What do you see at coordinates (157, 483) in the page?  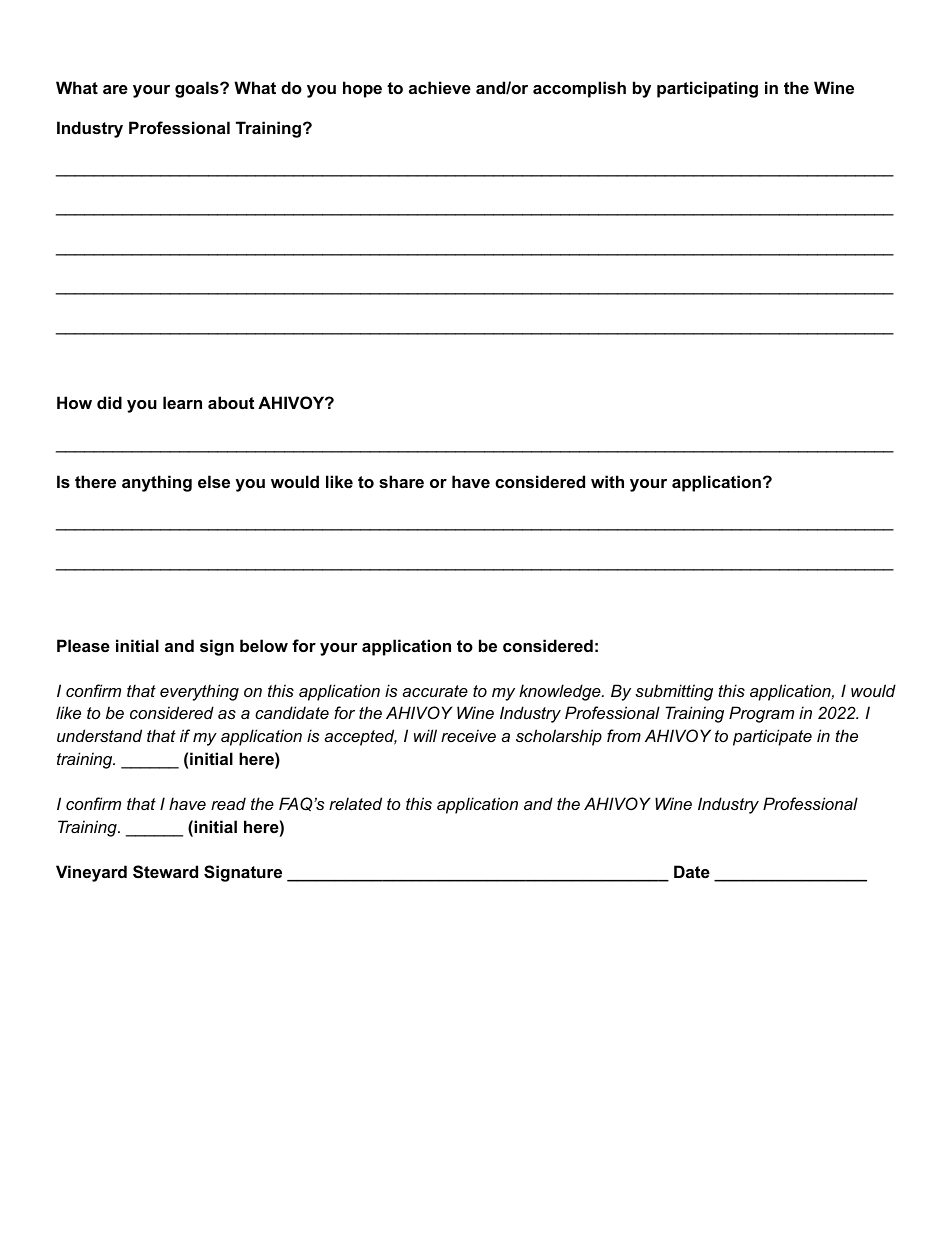 I see `anything` at bounding box center [157, 483].
